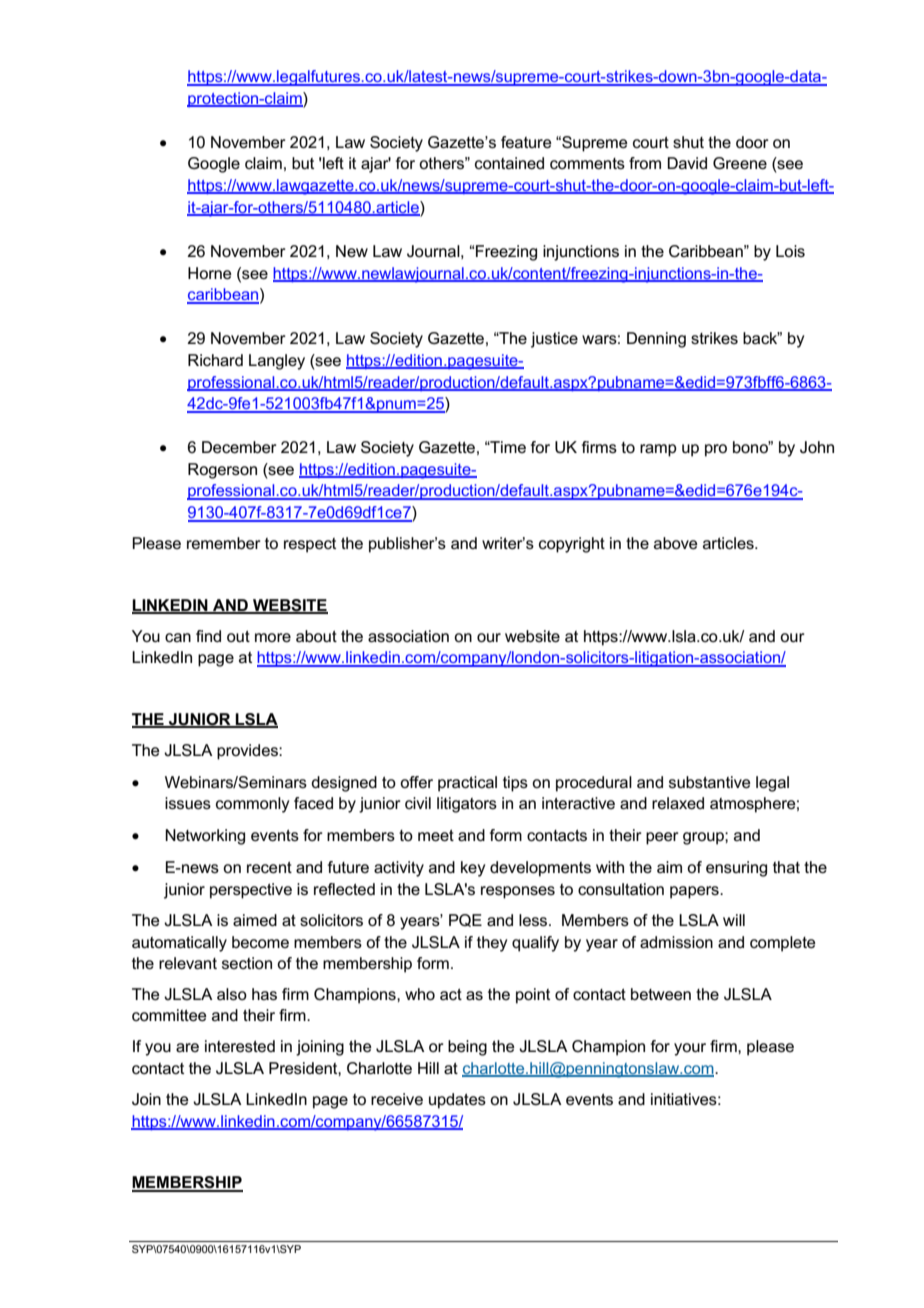  Describe the element at coordinates (277, 362) in the image. I see `Langley` at that location.
